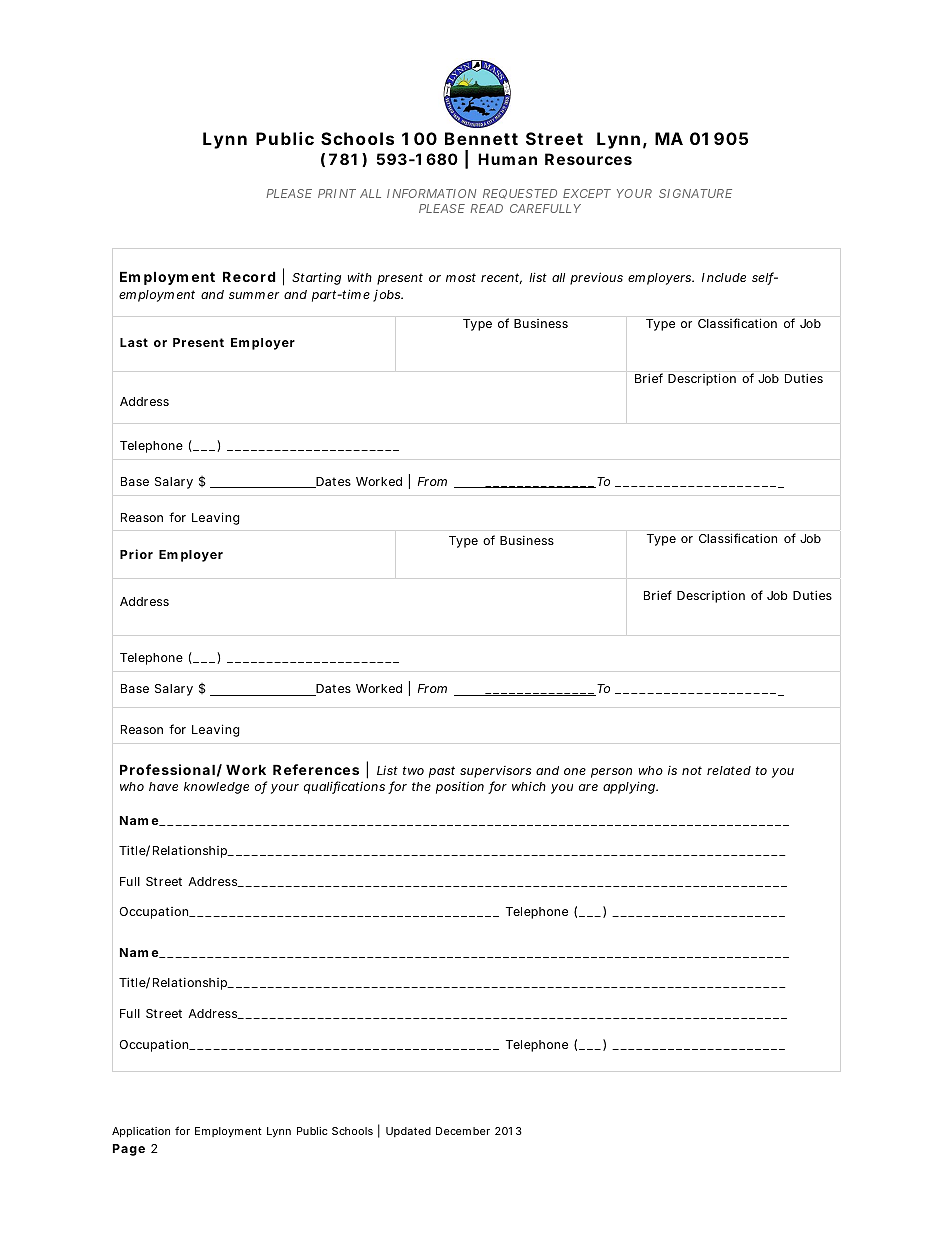 Image resolution: width=952 pixels, height=1233 pixels. What do you see at coordinates (249, 276) in the page?
I see `Record` at bounding box center [249, 276].
